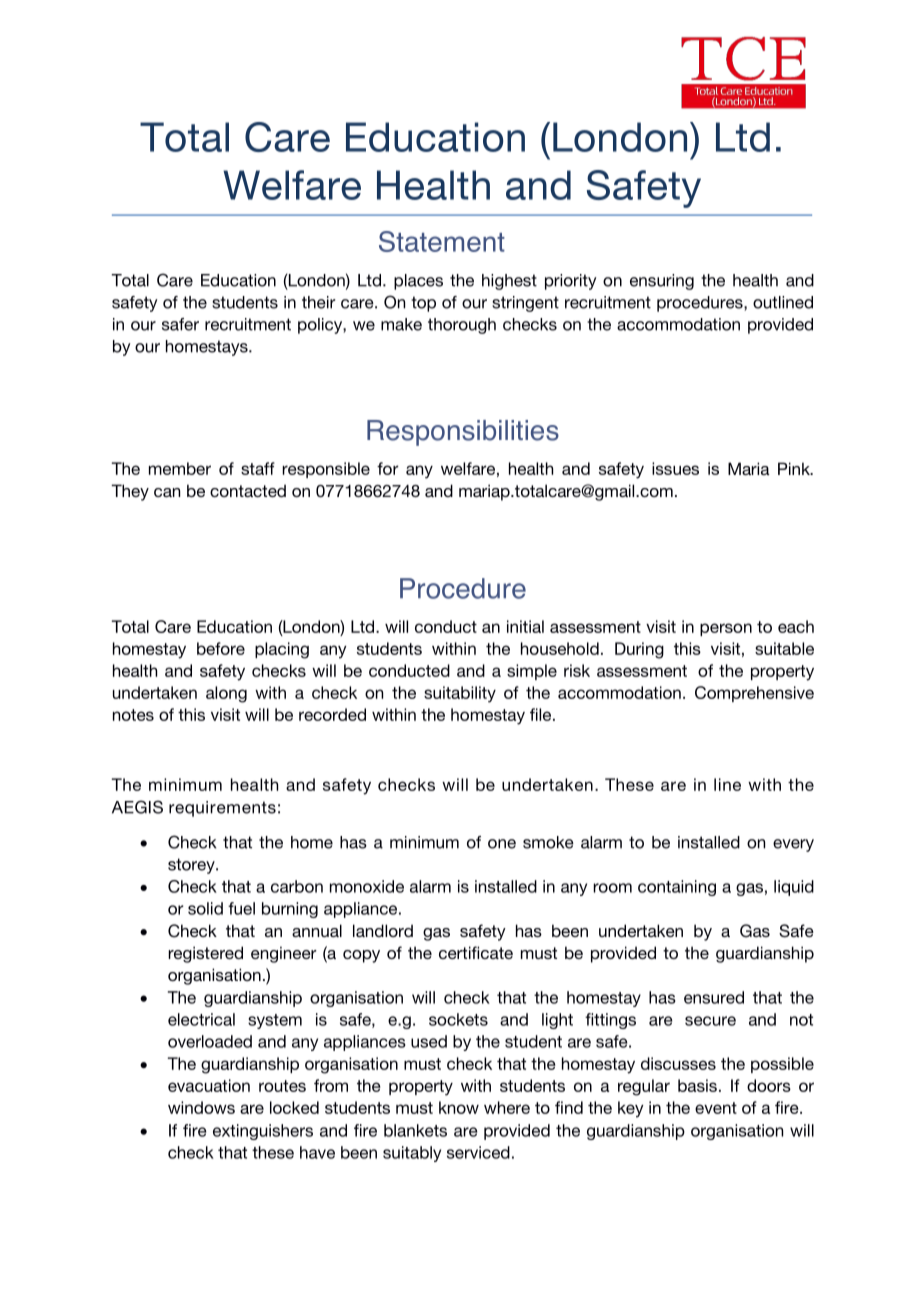 This document has width=924, height=1308. What do you see at coordinates (201, 1107) in the document?
I see `windows` at bounding box center [201, 1107].
